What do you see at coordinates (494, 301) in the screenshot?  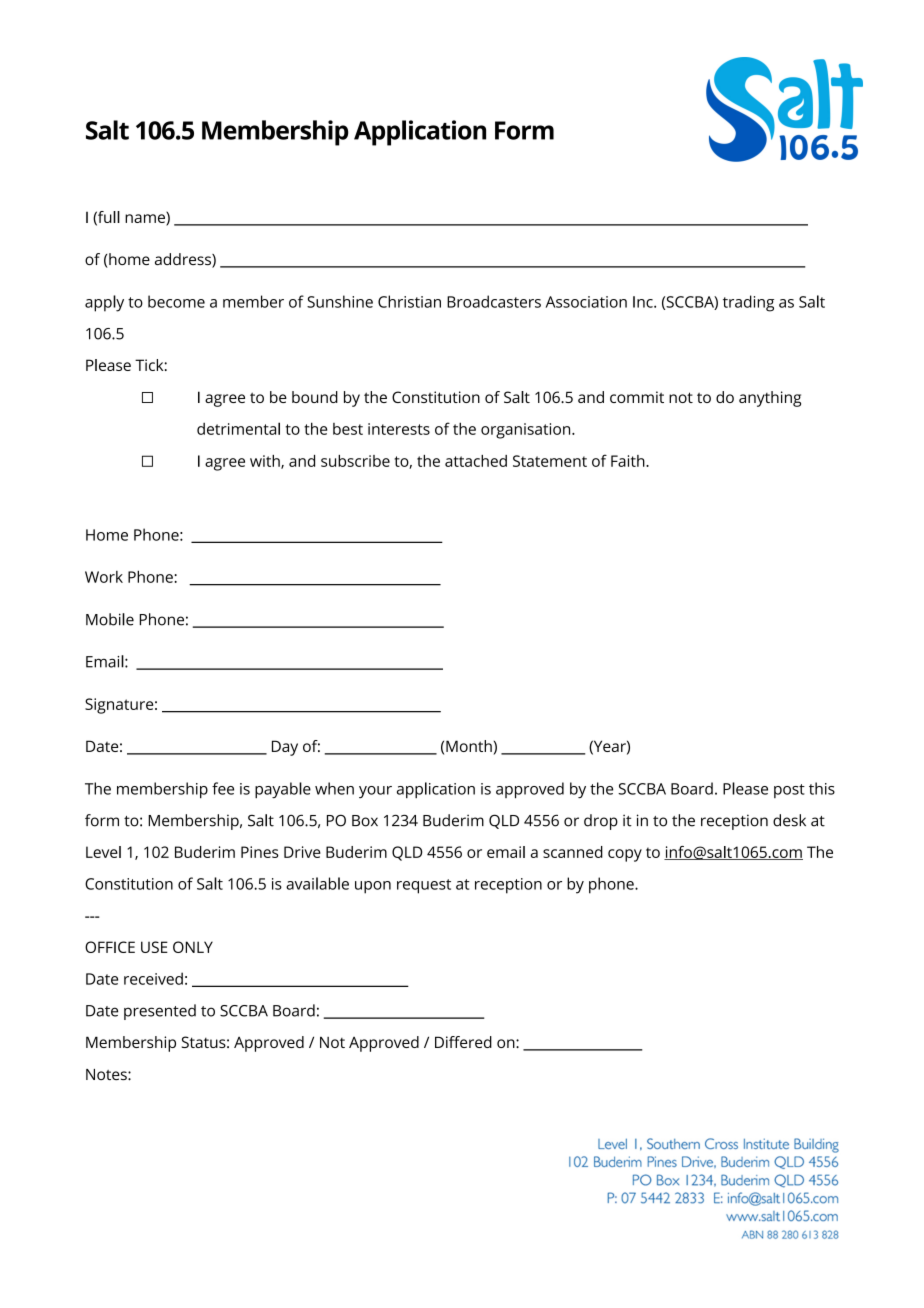 I see `Broadcasters` at bounding box center [494, 301].
